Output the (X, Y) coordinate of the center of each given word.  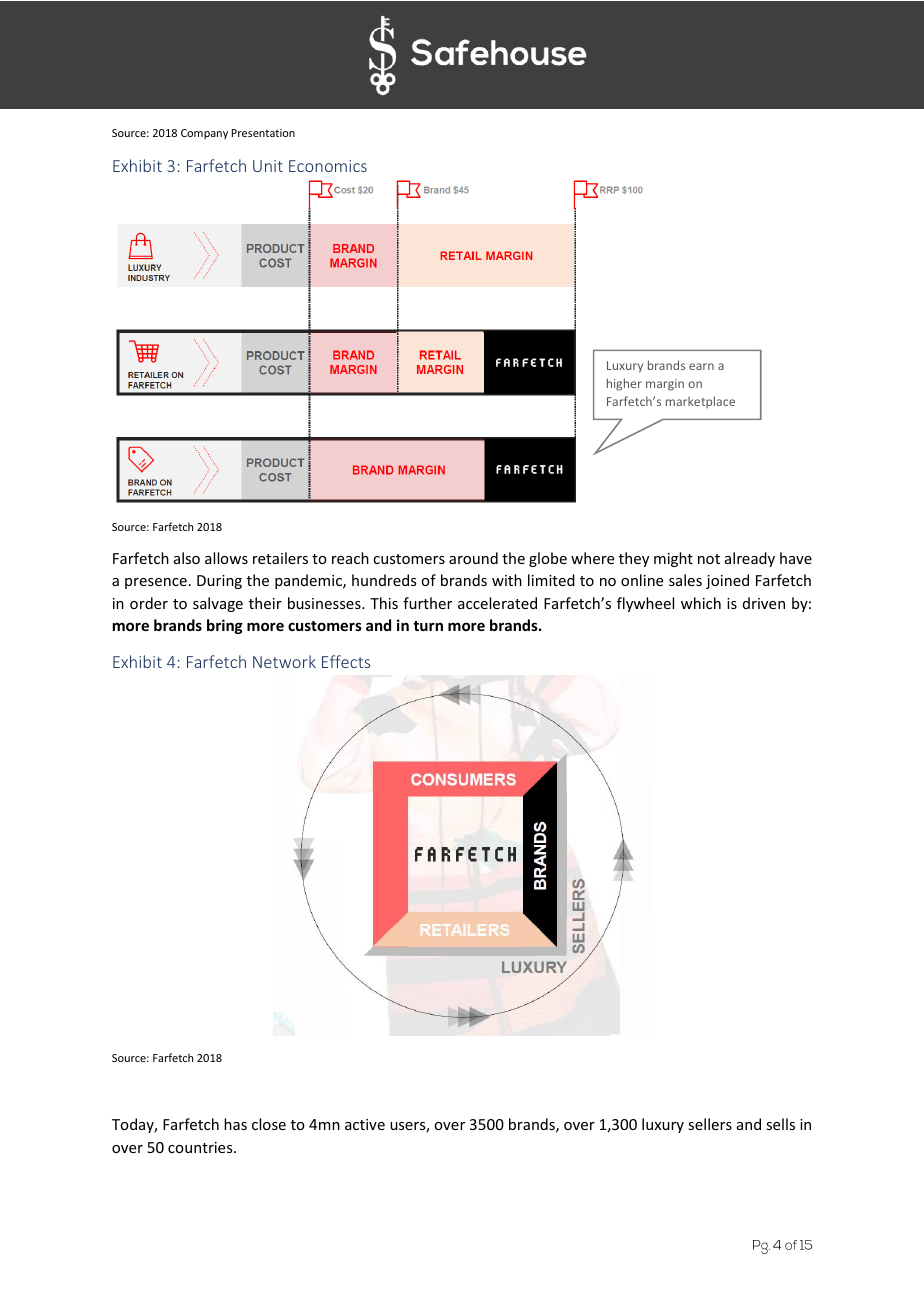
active (365, 1124)
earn (701, 366)
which (701, 603)
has (235, 1124)
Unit (268, 166)
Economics (328, 166)
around (473, 558)
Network (284, 661)
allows (226, 558)
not (709, 559)
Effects (346, 661)
